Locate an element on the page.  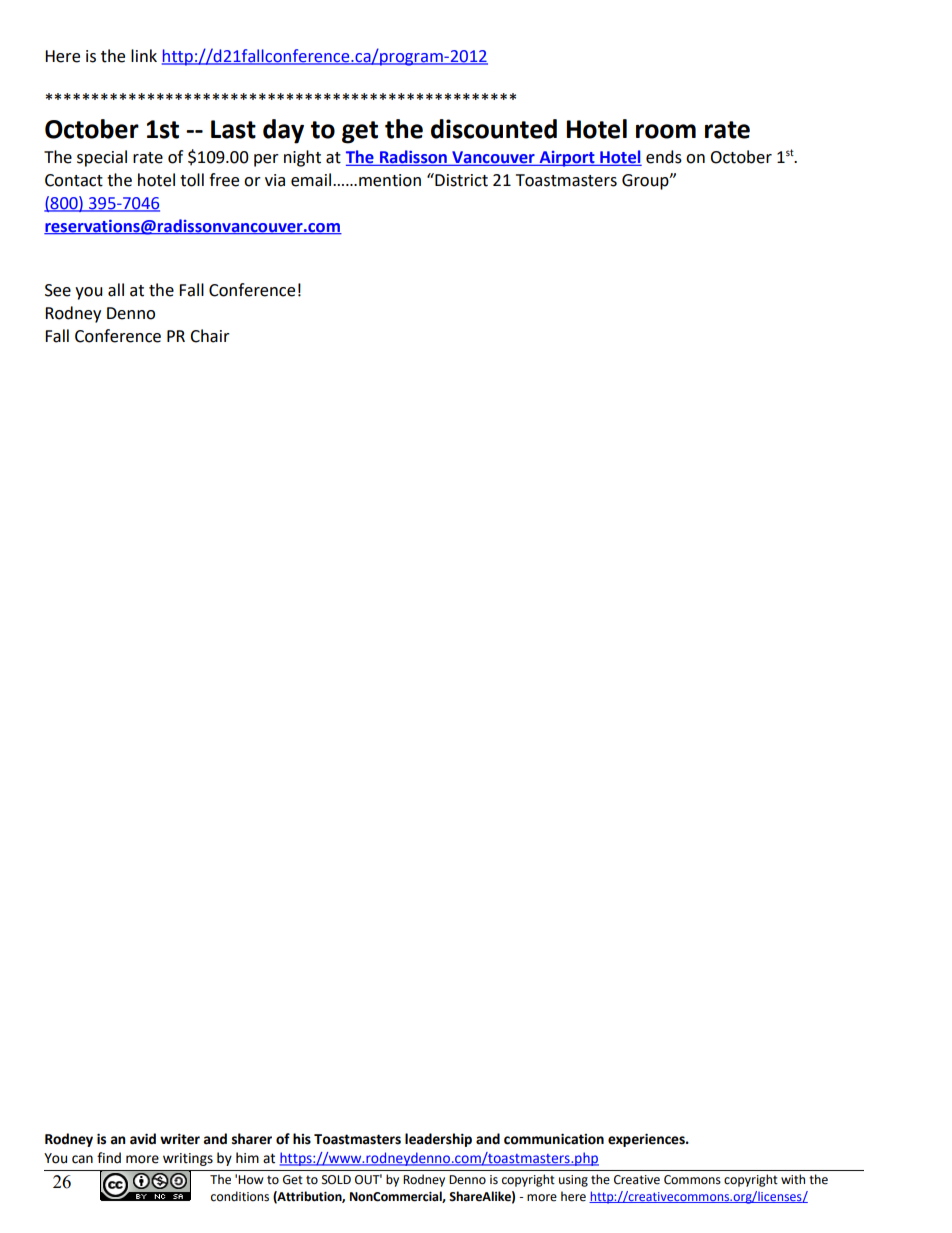
link is located at coordinates (144, 55).
